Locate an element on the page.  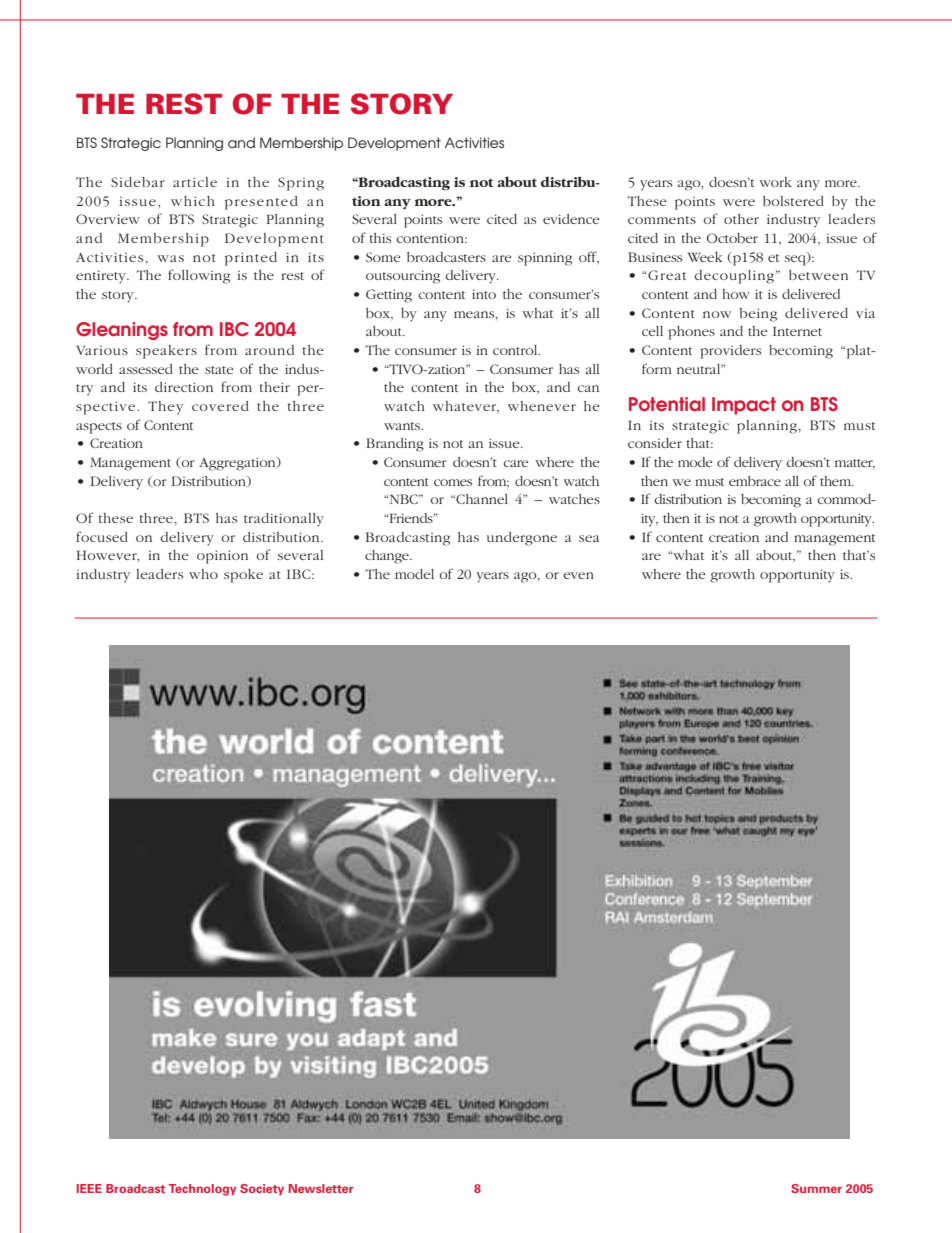
Technology is located at coordinates (202, 1190).
